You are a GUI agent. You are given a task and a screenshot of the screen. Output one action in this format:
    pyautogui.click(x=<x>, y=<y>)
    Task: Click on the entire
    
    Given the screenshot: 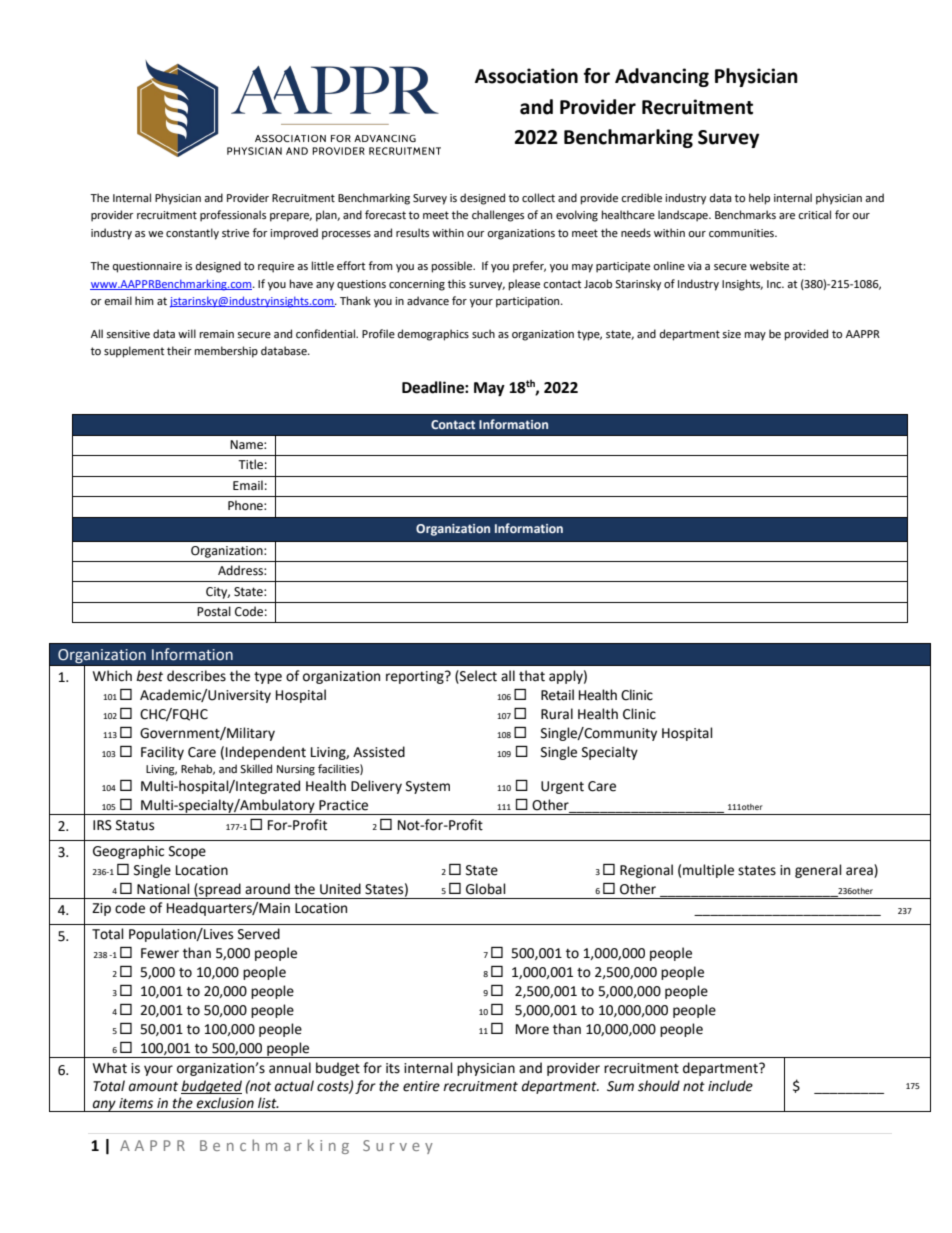 What is the action you would take?
    pyautogui.click(x=421, y=1086)
